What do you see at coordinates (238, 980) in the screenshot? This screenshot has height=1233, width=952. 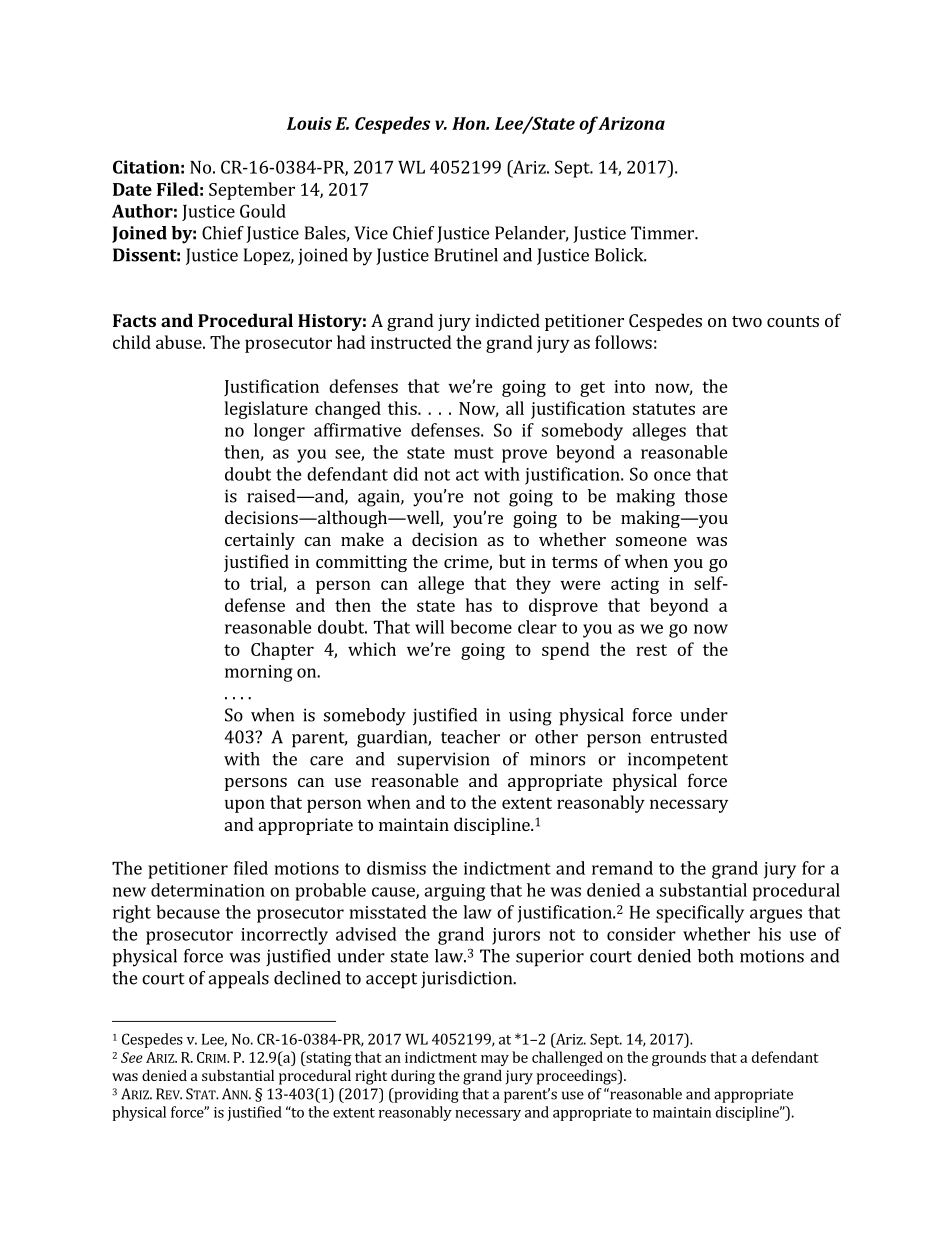 I see `appeals` at bounding box center [238, 980].
